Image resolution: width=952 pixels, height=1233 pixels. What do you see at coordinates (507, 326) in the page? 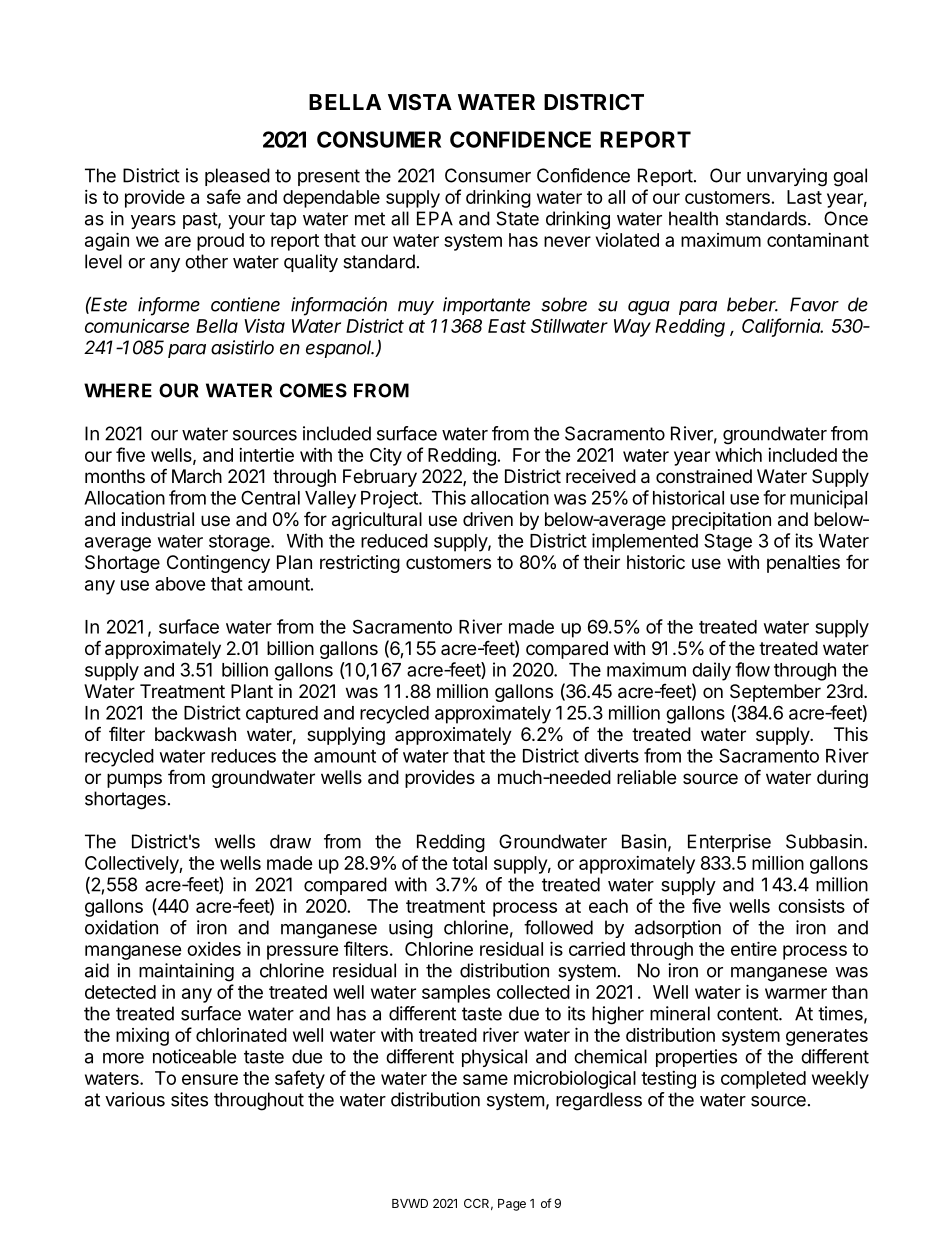
I see `East` at bounding box center [507, 326].
